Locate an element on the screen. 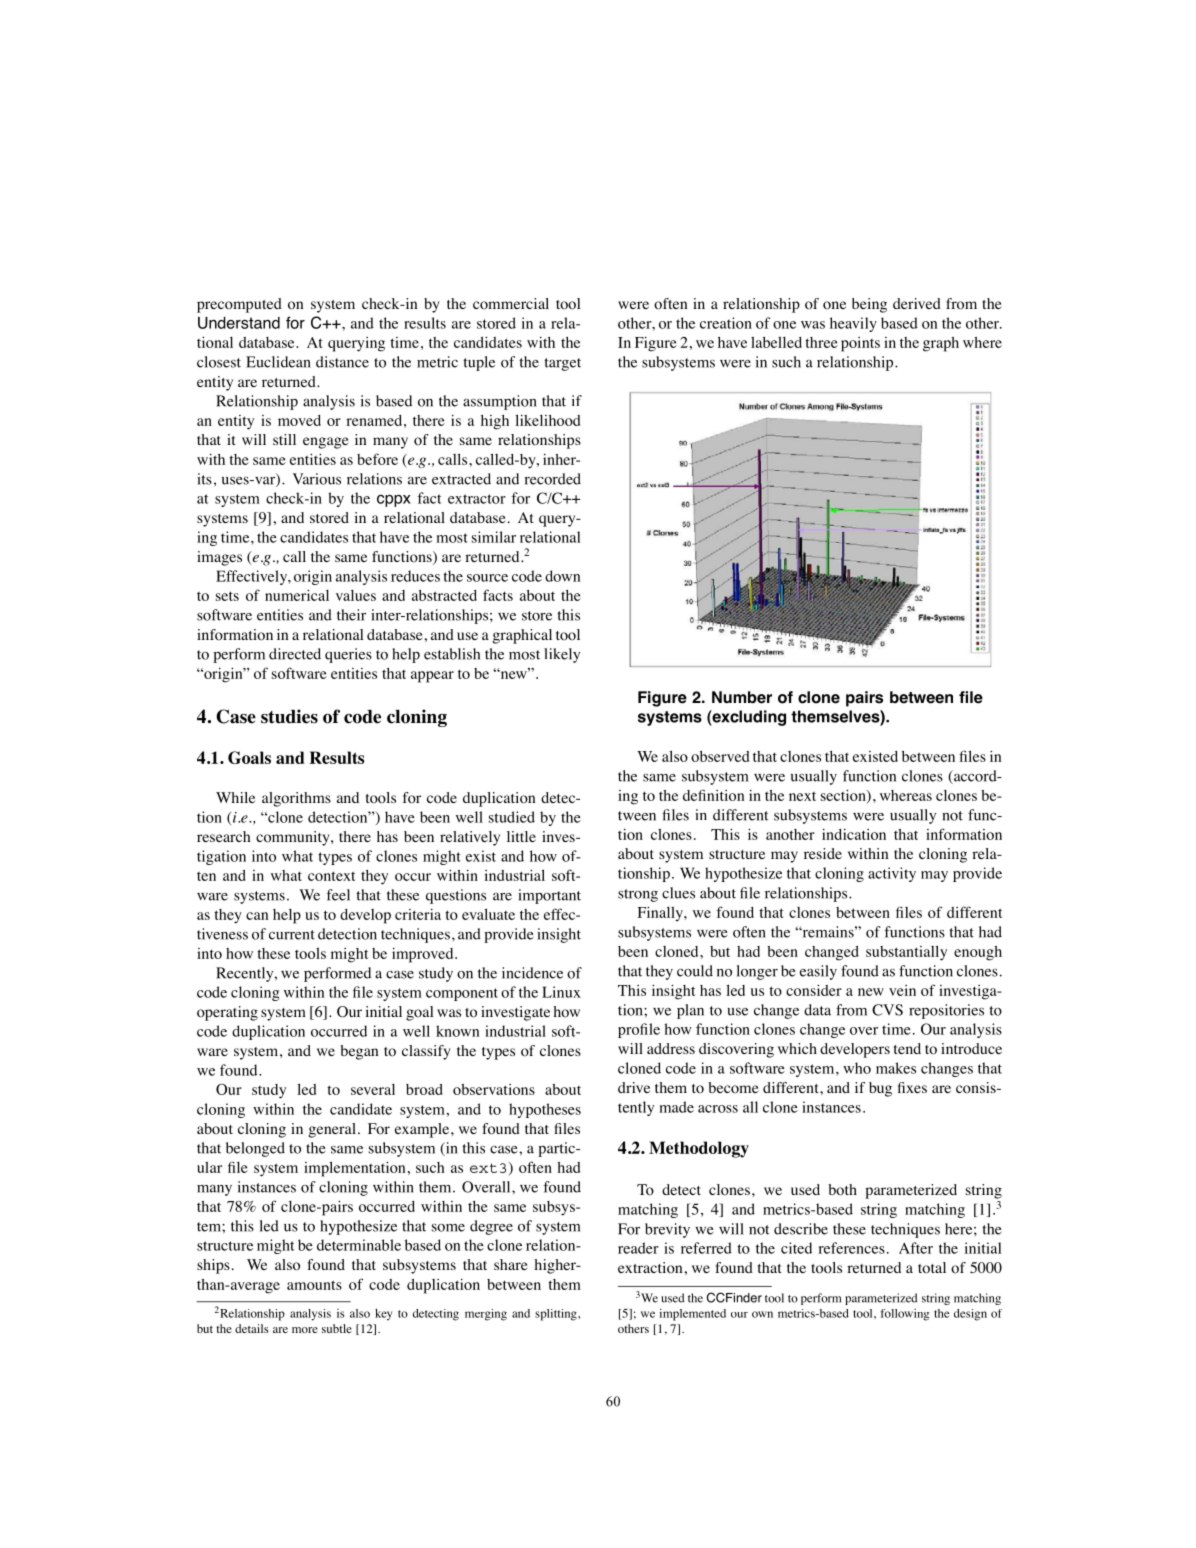 This screenshot has width=1196, height=1548. points is located at coordinates (860, 344).
